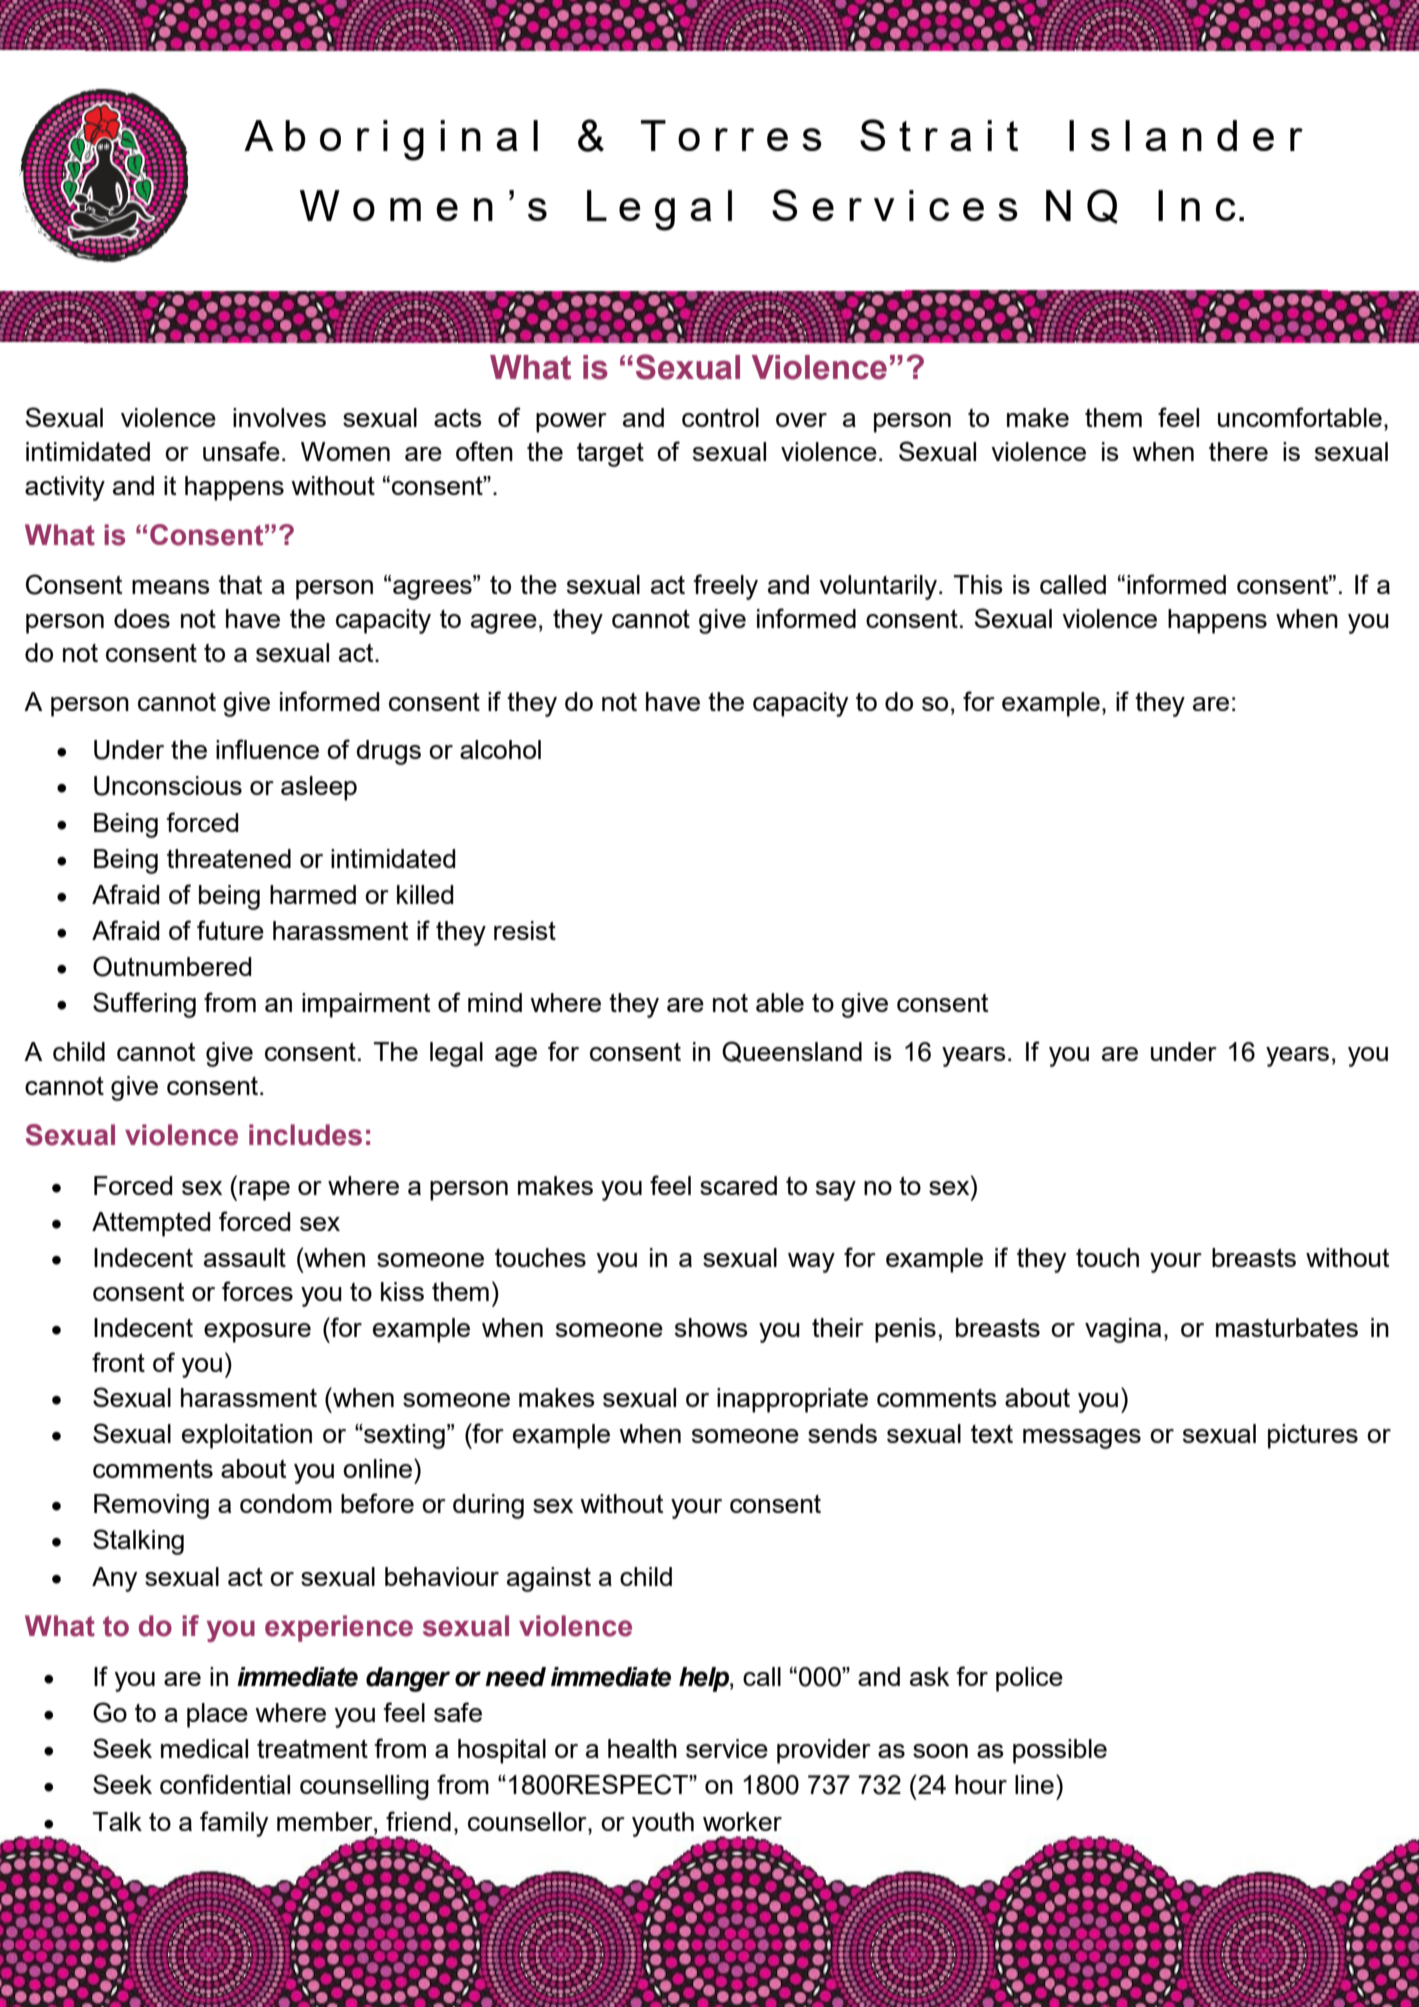 This document has width=1419, height=2007. I want to click on there, so click(1238, 451).
